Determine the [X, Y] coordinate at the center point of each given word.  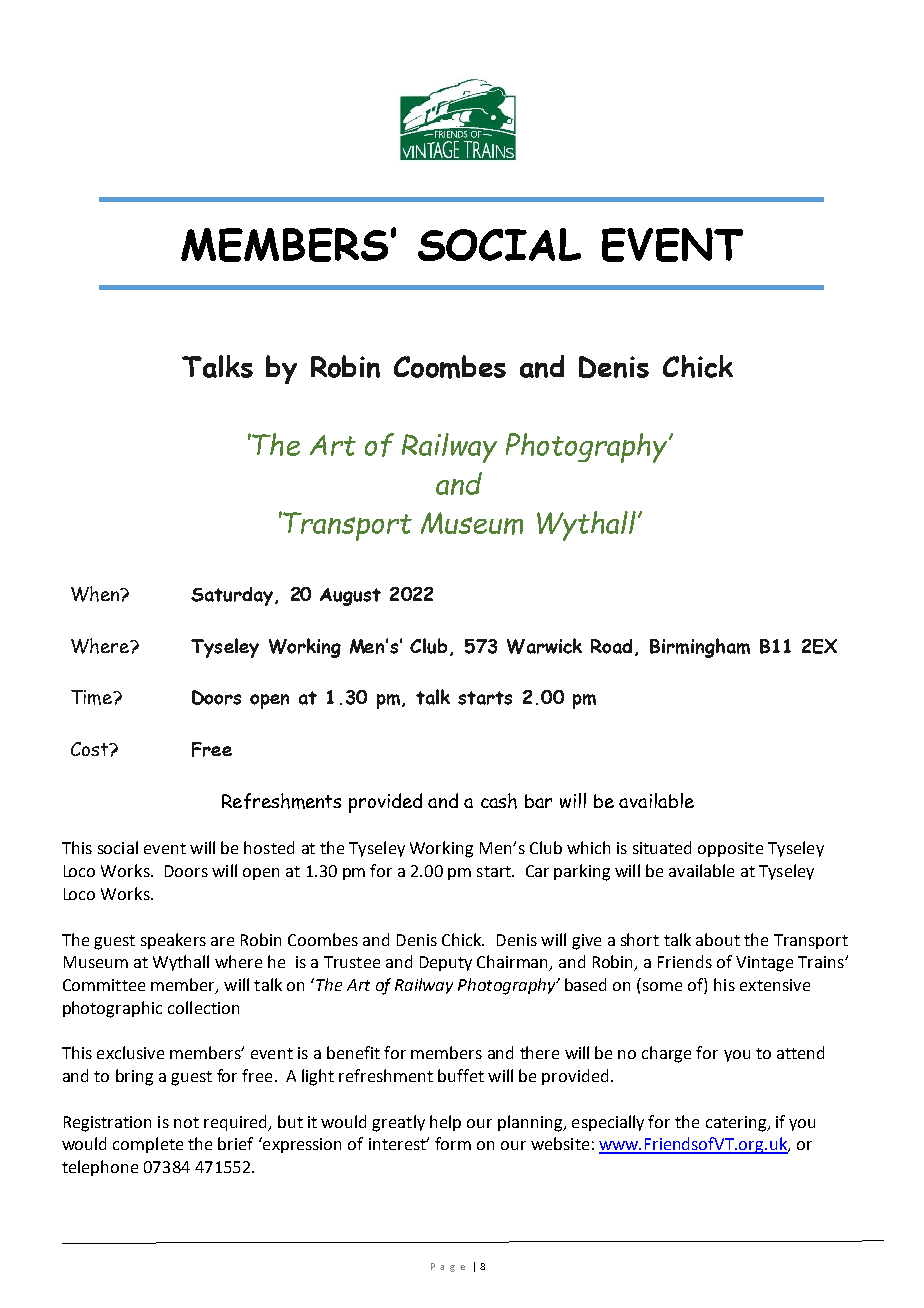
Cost [91, 749]
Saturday [233, 596]
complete [148, 1145]
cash [499, 801]
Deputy [446, 963]
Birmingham [700, 648]
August [350, 597]
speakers [173, 941]
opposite [730, 849]
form [453, 1143]
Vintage [764, 964]
